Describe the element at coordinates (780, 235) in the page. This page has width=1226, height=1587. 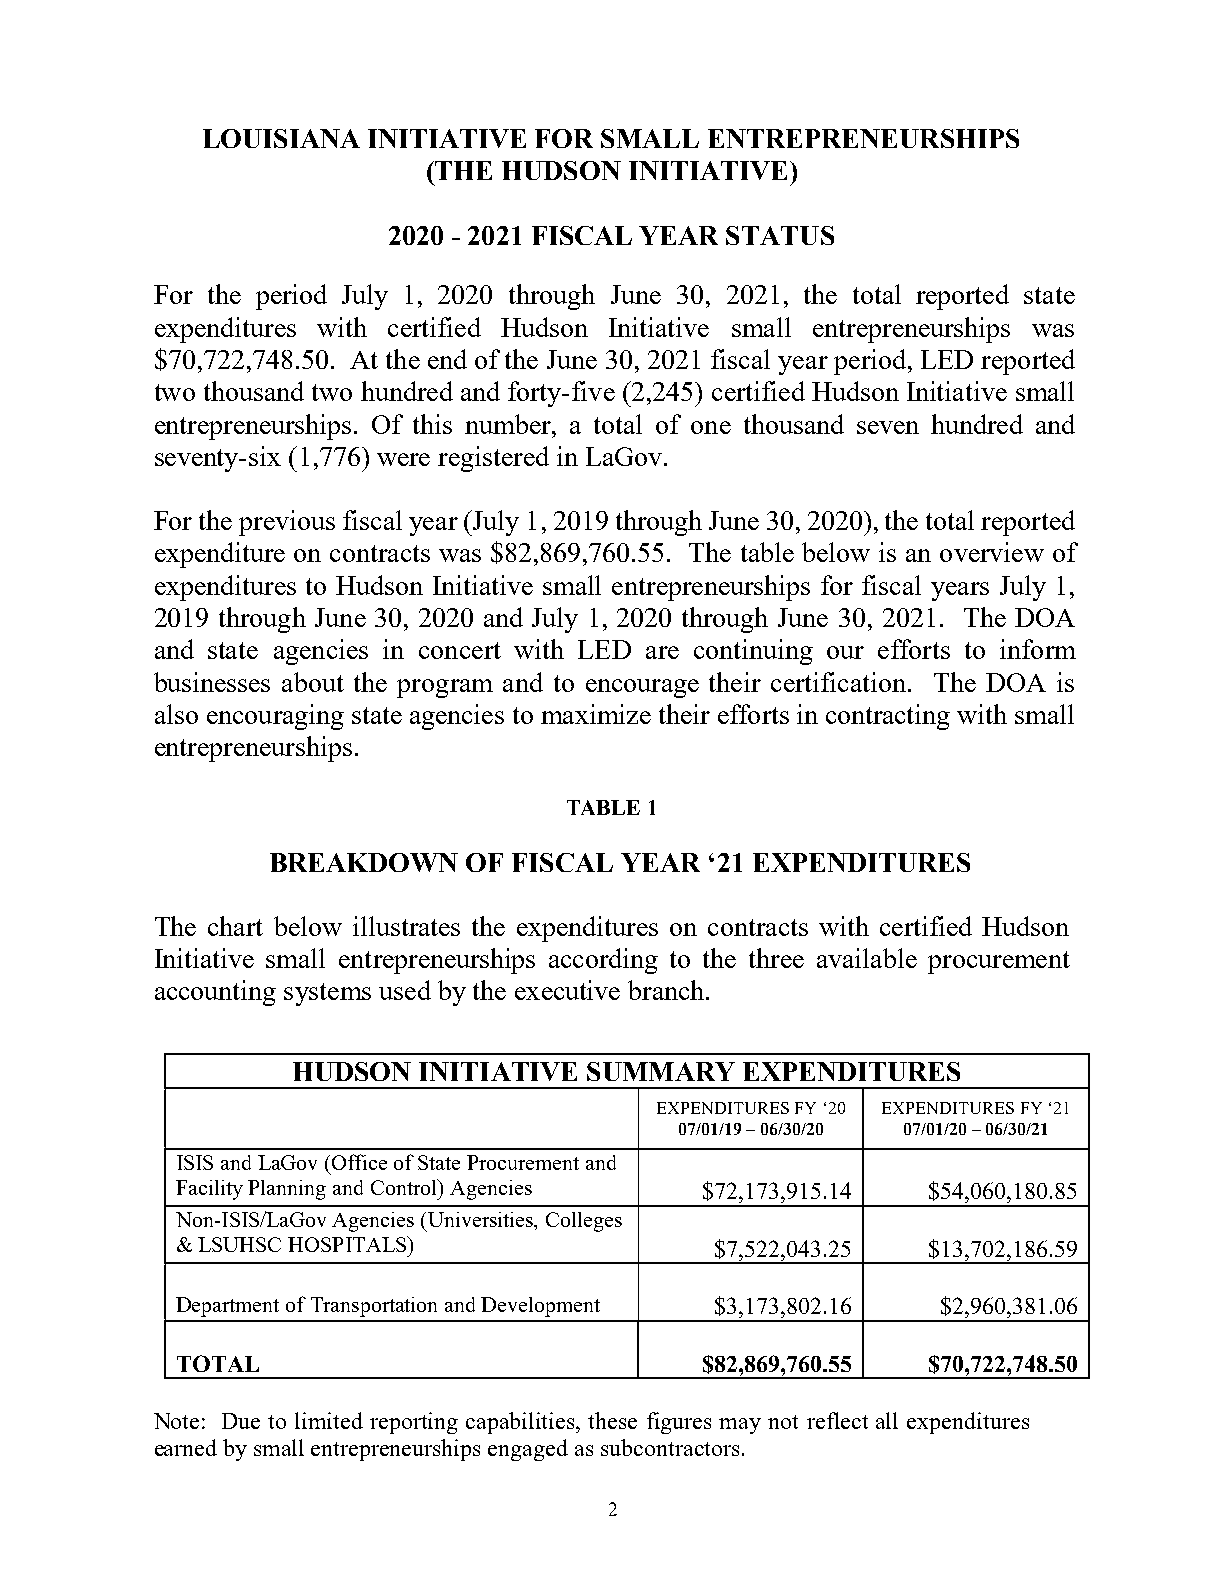
I see `STATUS` at that location.
